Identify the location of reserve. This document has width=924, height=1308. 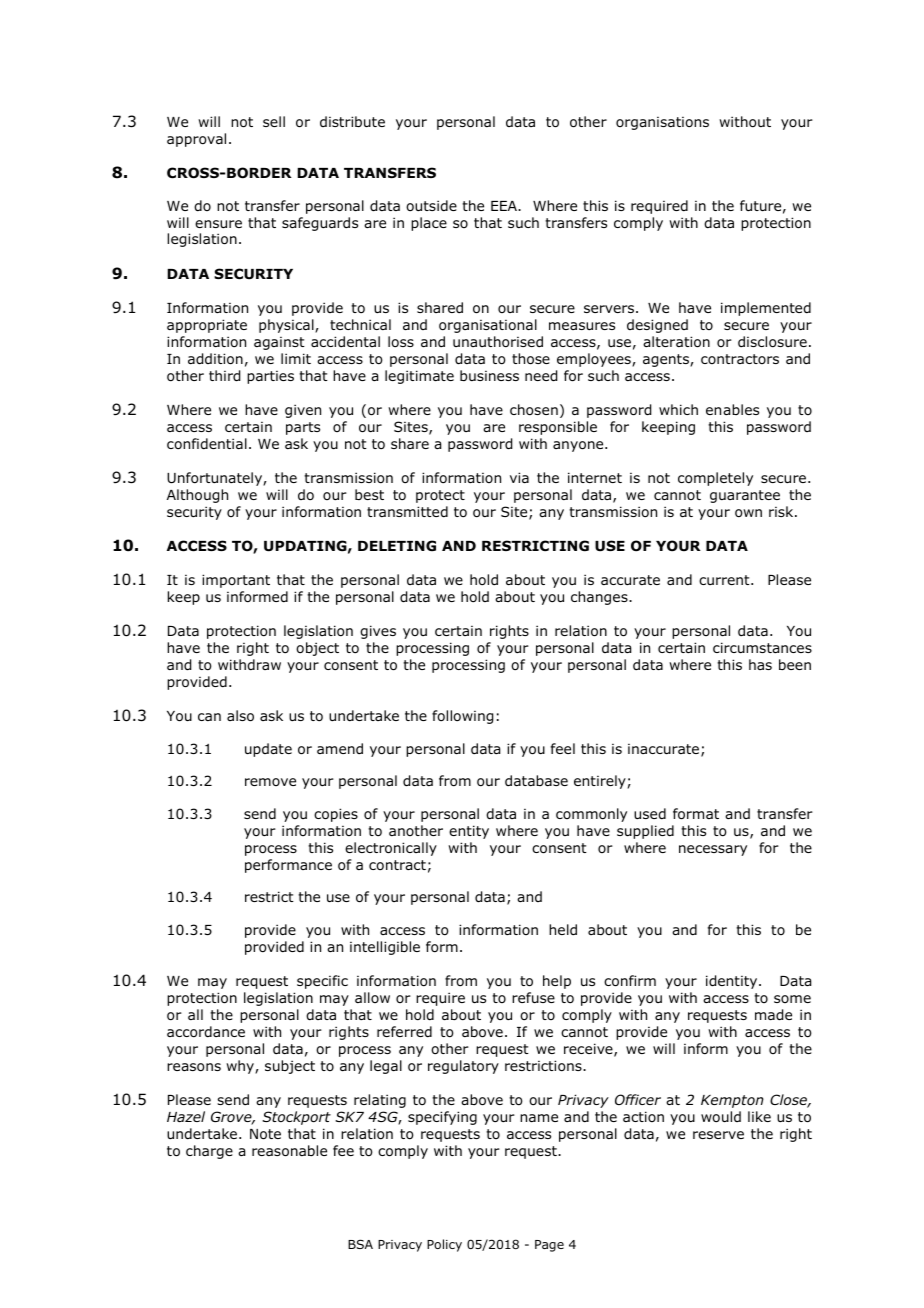
(718, 1135).
